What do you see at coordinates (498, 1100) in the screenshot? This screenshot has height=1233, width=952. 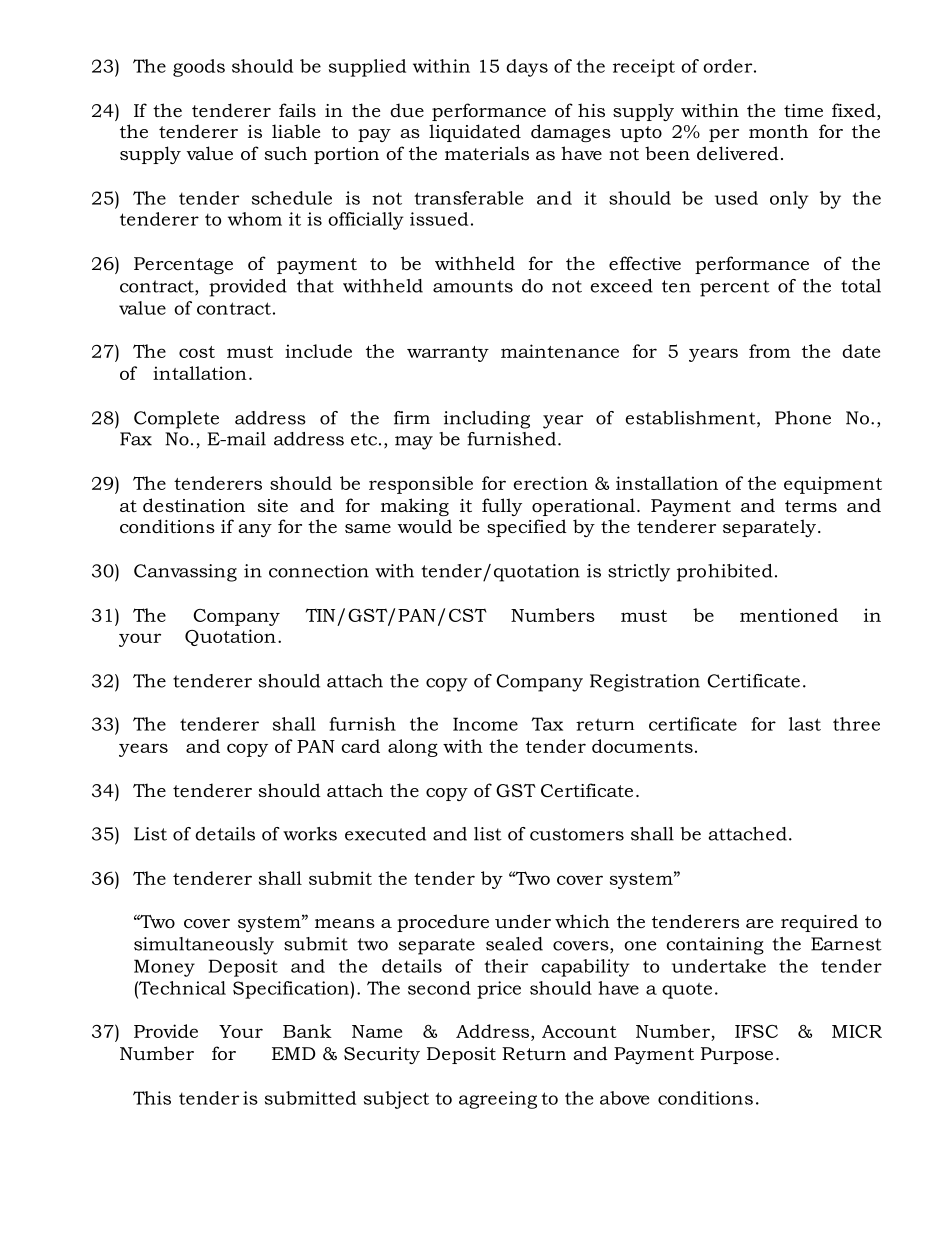 I see `agreeing` at bounding box center [498, 1100].
